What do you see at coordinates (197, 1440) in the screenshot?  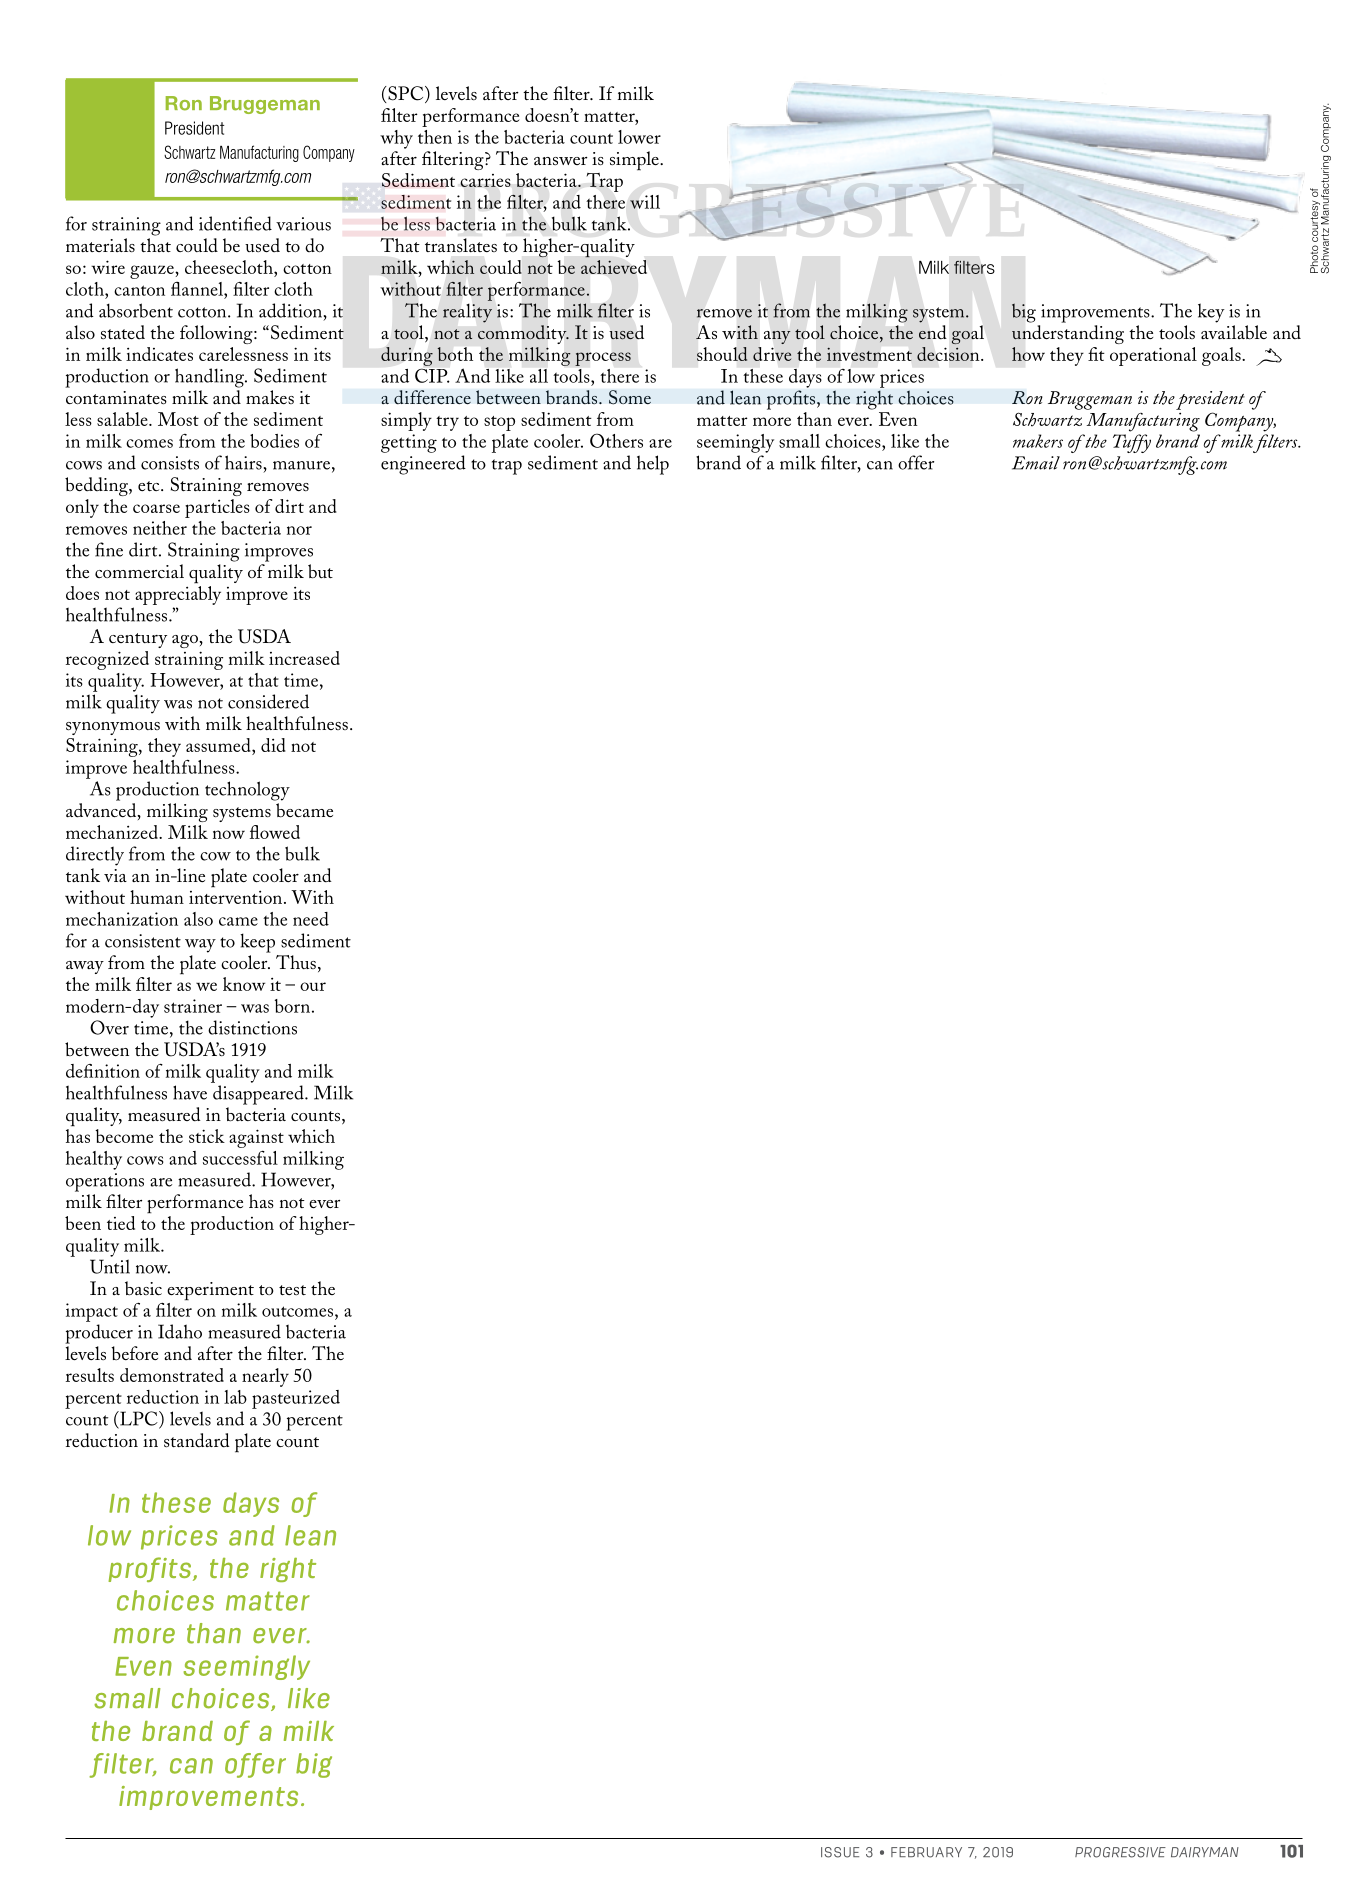 I see `standard` at bounding box center [197, 1440].
